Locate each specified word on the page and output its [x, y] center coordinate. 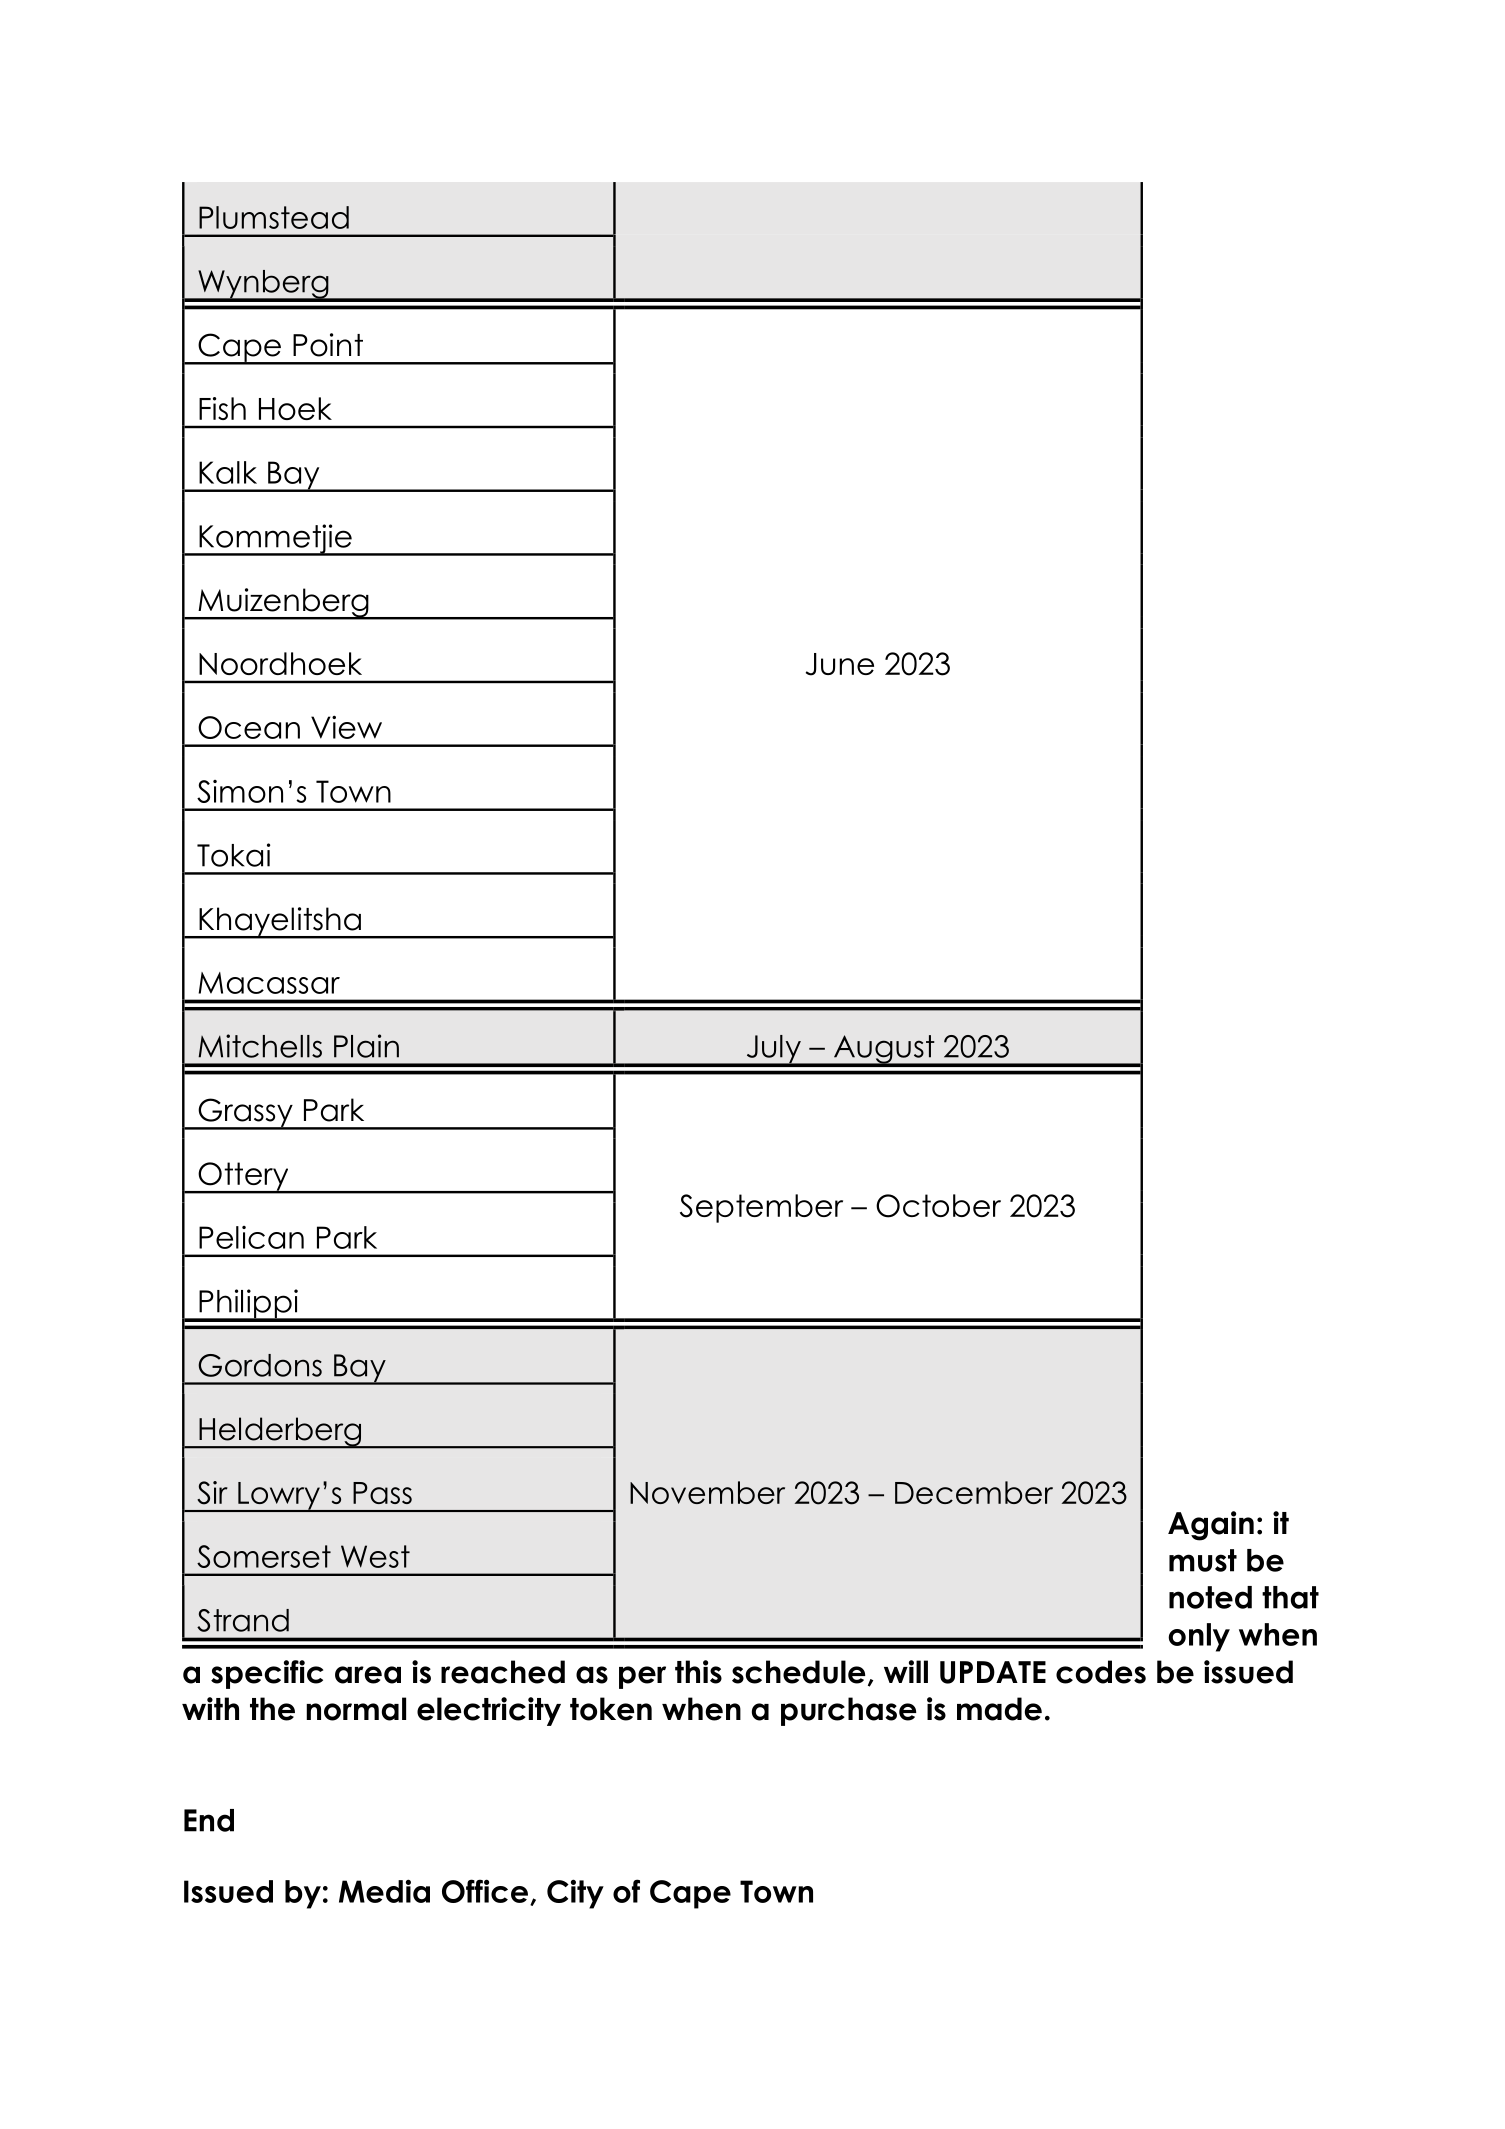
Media [384, 1891]
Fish [222, 408]
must [1203, 1560]
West [375, 1556]
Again [1211, 1526]
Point [328, 345]
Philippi [248, 1305]
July [773, 1050]
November [707, 1492]
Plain [366, 1046]
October [938, 1206]
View [346, 727]
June [840, 664]
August [884, 1050]
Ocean [249, 727]
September [761, 1208]
